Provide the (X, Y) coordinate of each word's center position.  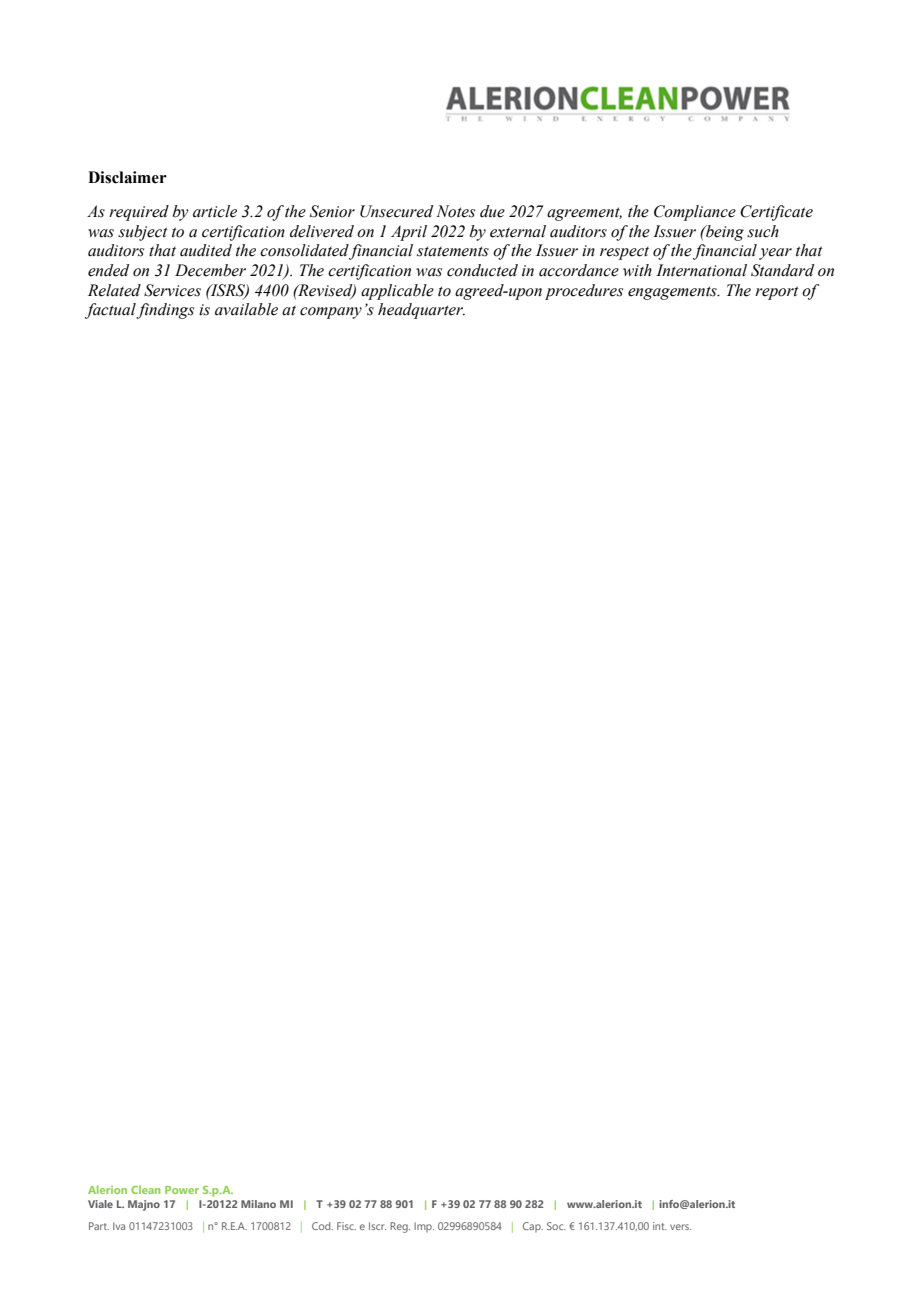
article (215, 211)
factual (111, 311)
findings (165, 311)
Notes (455, 211)
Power (182, 1190)
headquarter (421, 311)
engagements (673, 293)
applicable (397, 292)
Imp (424, 1227)
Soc (556, 1226)
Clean (145, 1189)
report (777, 293)
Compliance (695, 213)
